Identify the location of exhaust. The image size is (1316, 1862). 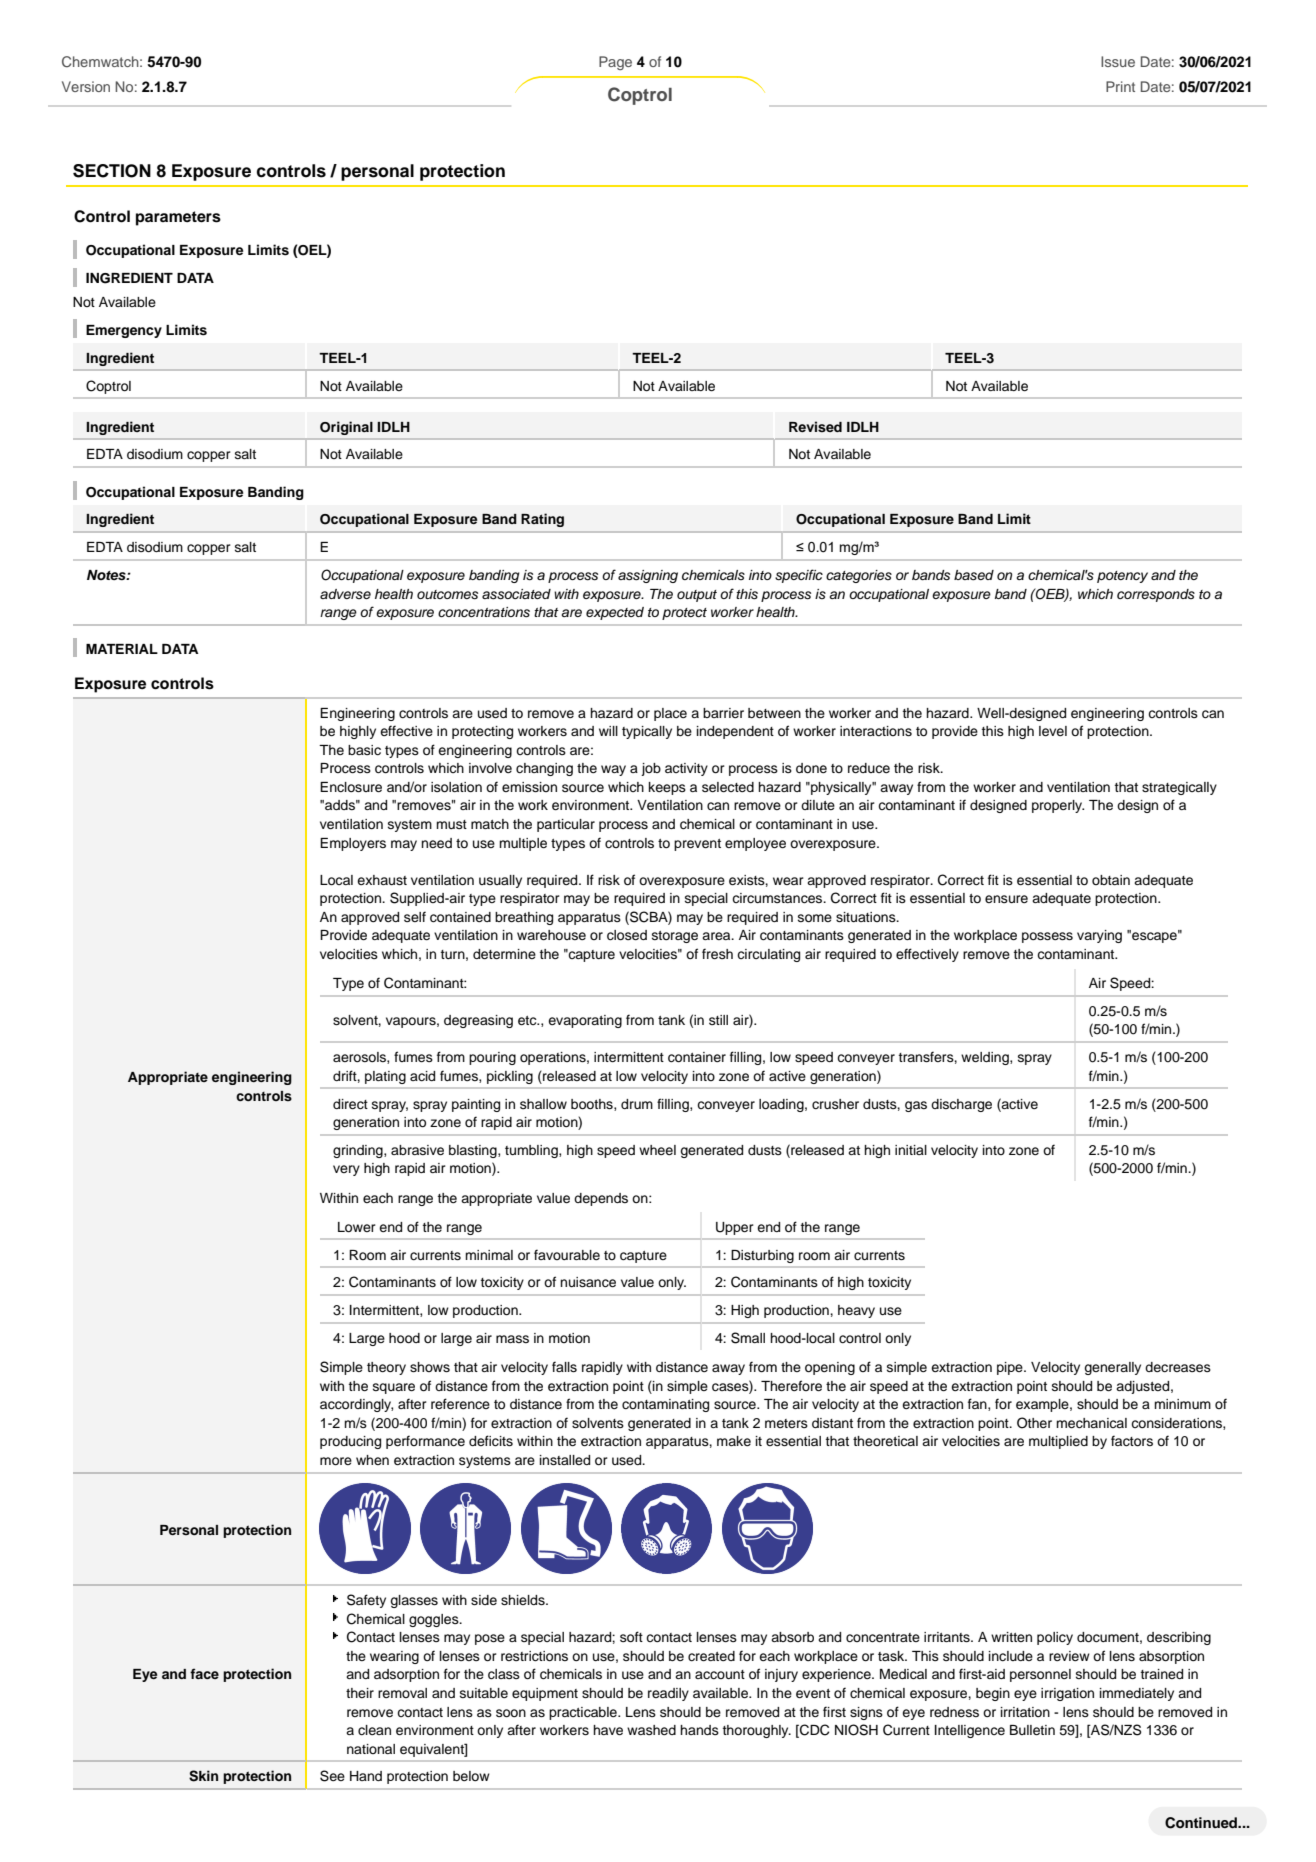
(382, 880).
